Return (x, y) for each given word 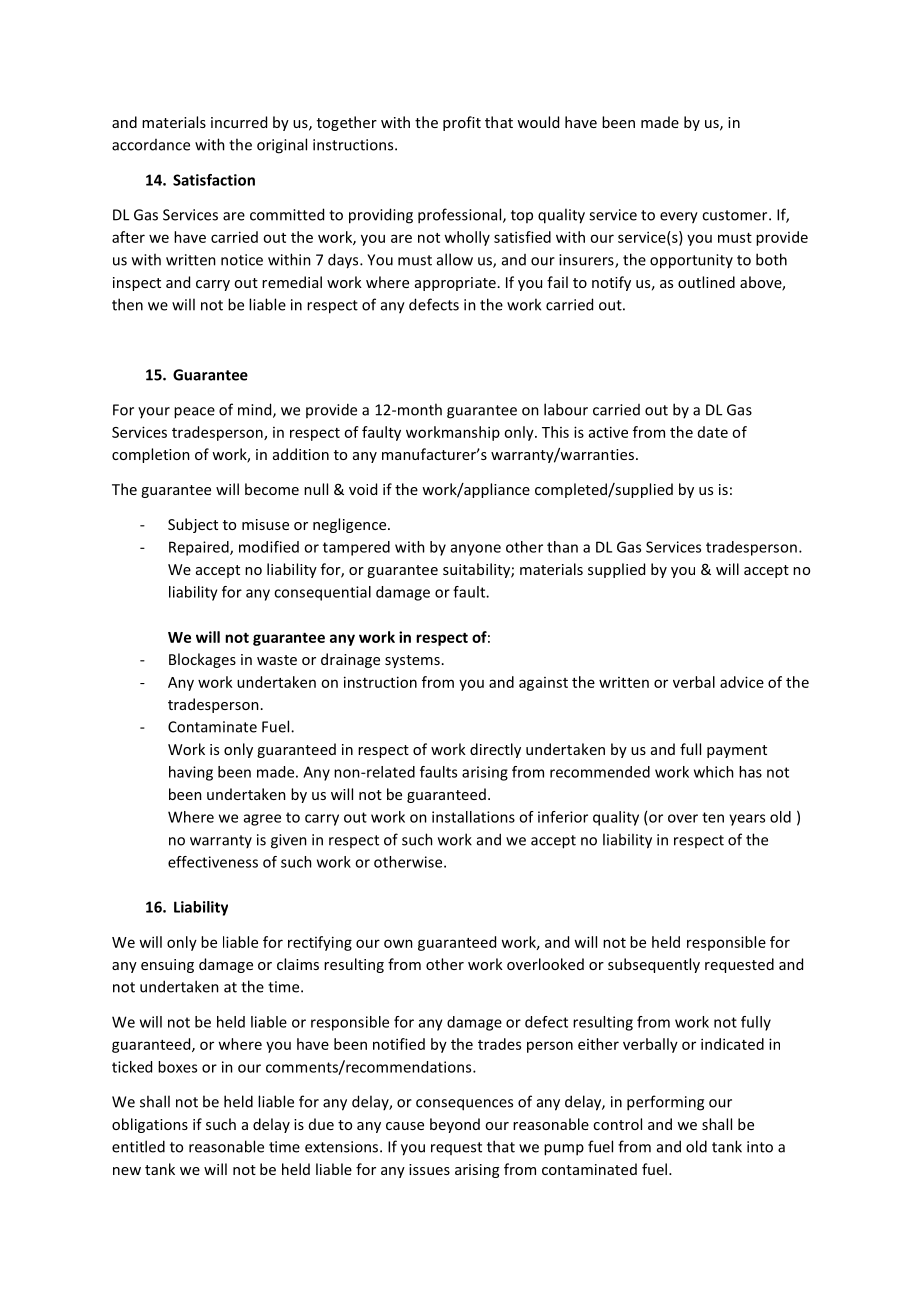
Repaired (200, 548)
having (191, 773)
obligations (150, 1125)
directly (495, 750)
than (562, 547)
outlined (706, 282)
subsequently (654, 965)
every (679, 218)
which (714, 772)
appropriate (455, 284)
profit (462, 123)
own (398, 943)
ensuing (167, 966)
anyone (476, 550)
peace (194, 413)
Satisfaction (214, 180)
